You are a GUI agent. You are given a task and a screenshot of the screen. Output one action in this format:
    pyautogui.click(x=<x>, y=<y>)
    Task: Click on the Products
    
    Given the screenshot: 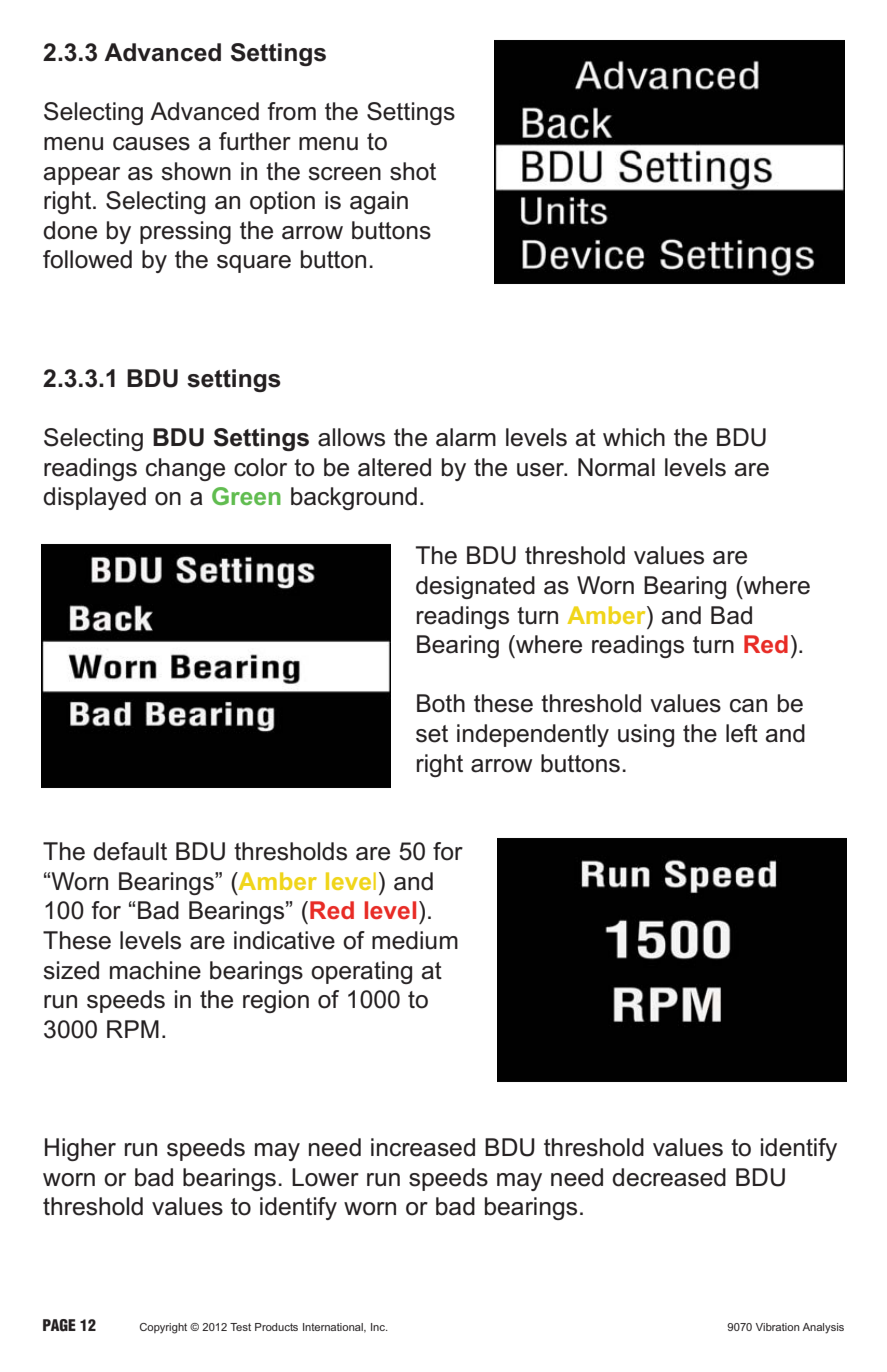 What is the action you would take?
    pyautogui.click(x=276, y=1327)
